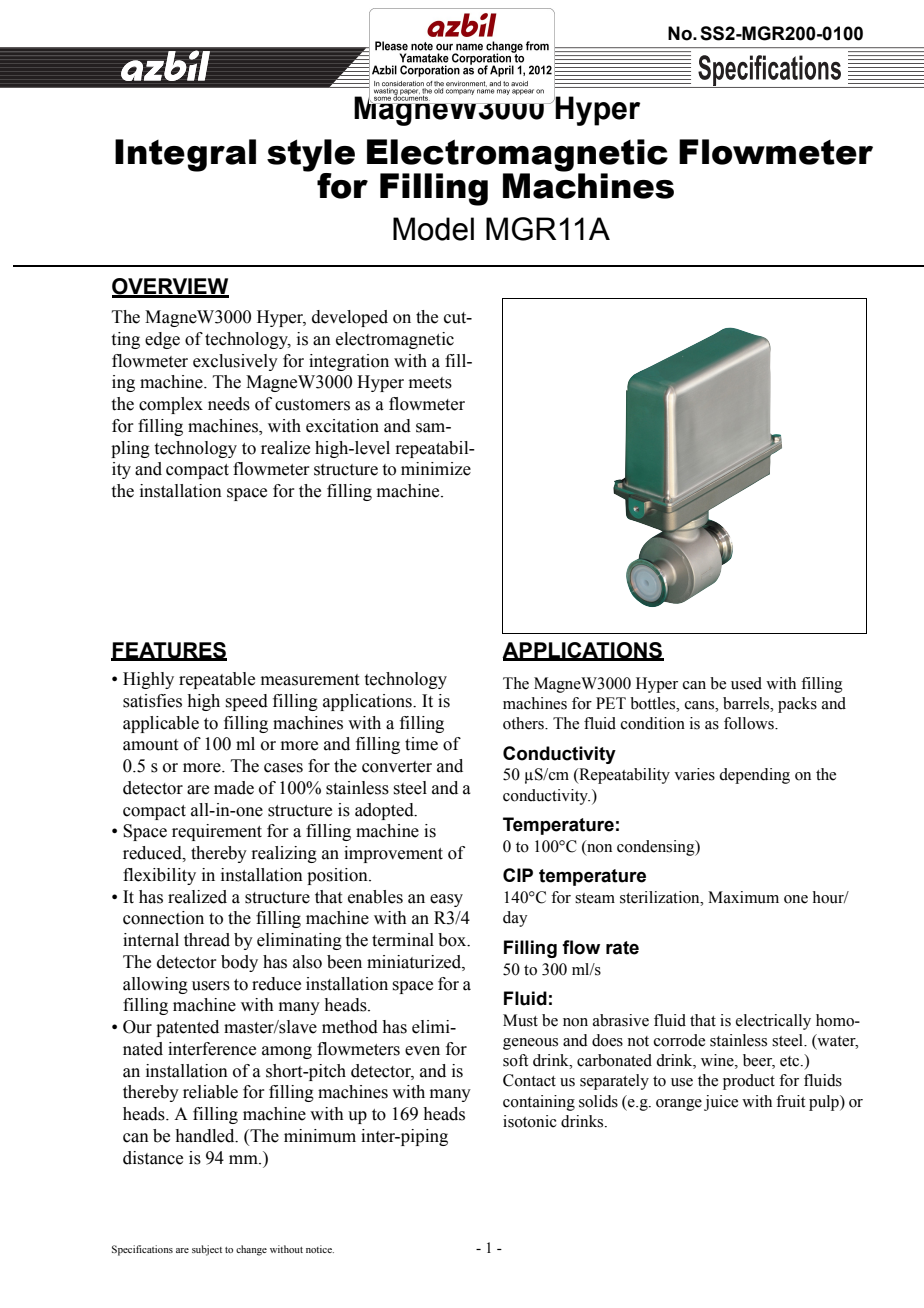  I want to click on needs, so click(229, 404).
